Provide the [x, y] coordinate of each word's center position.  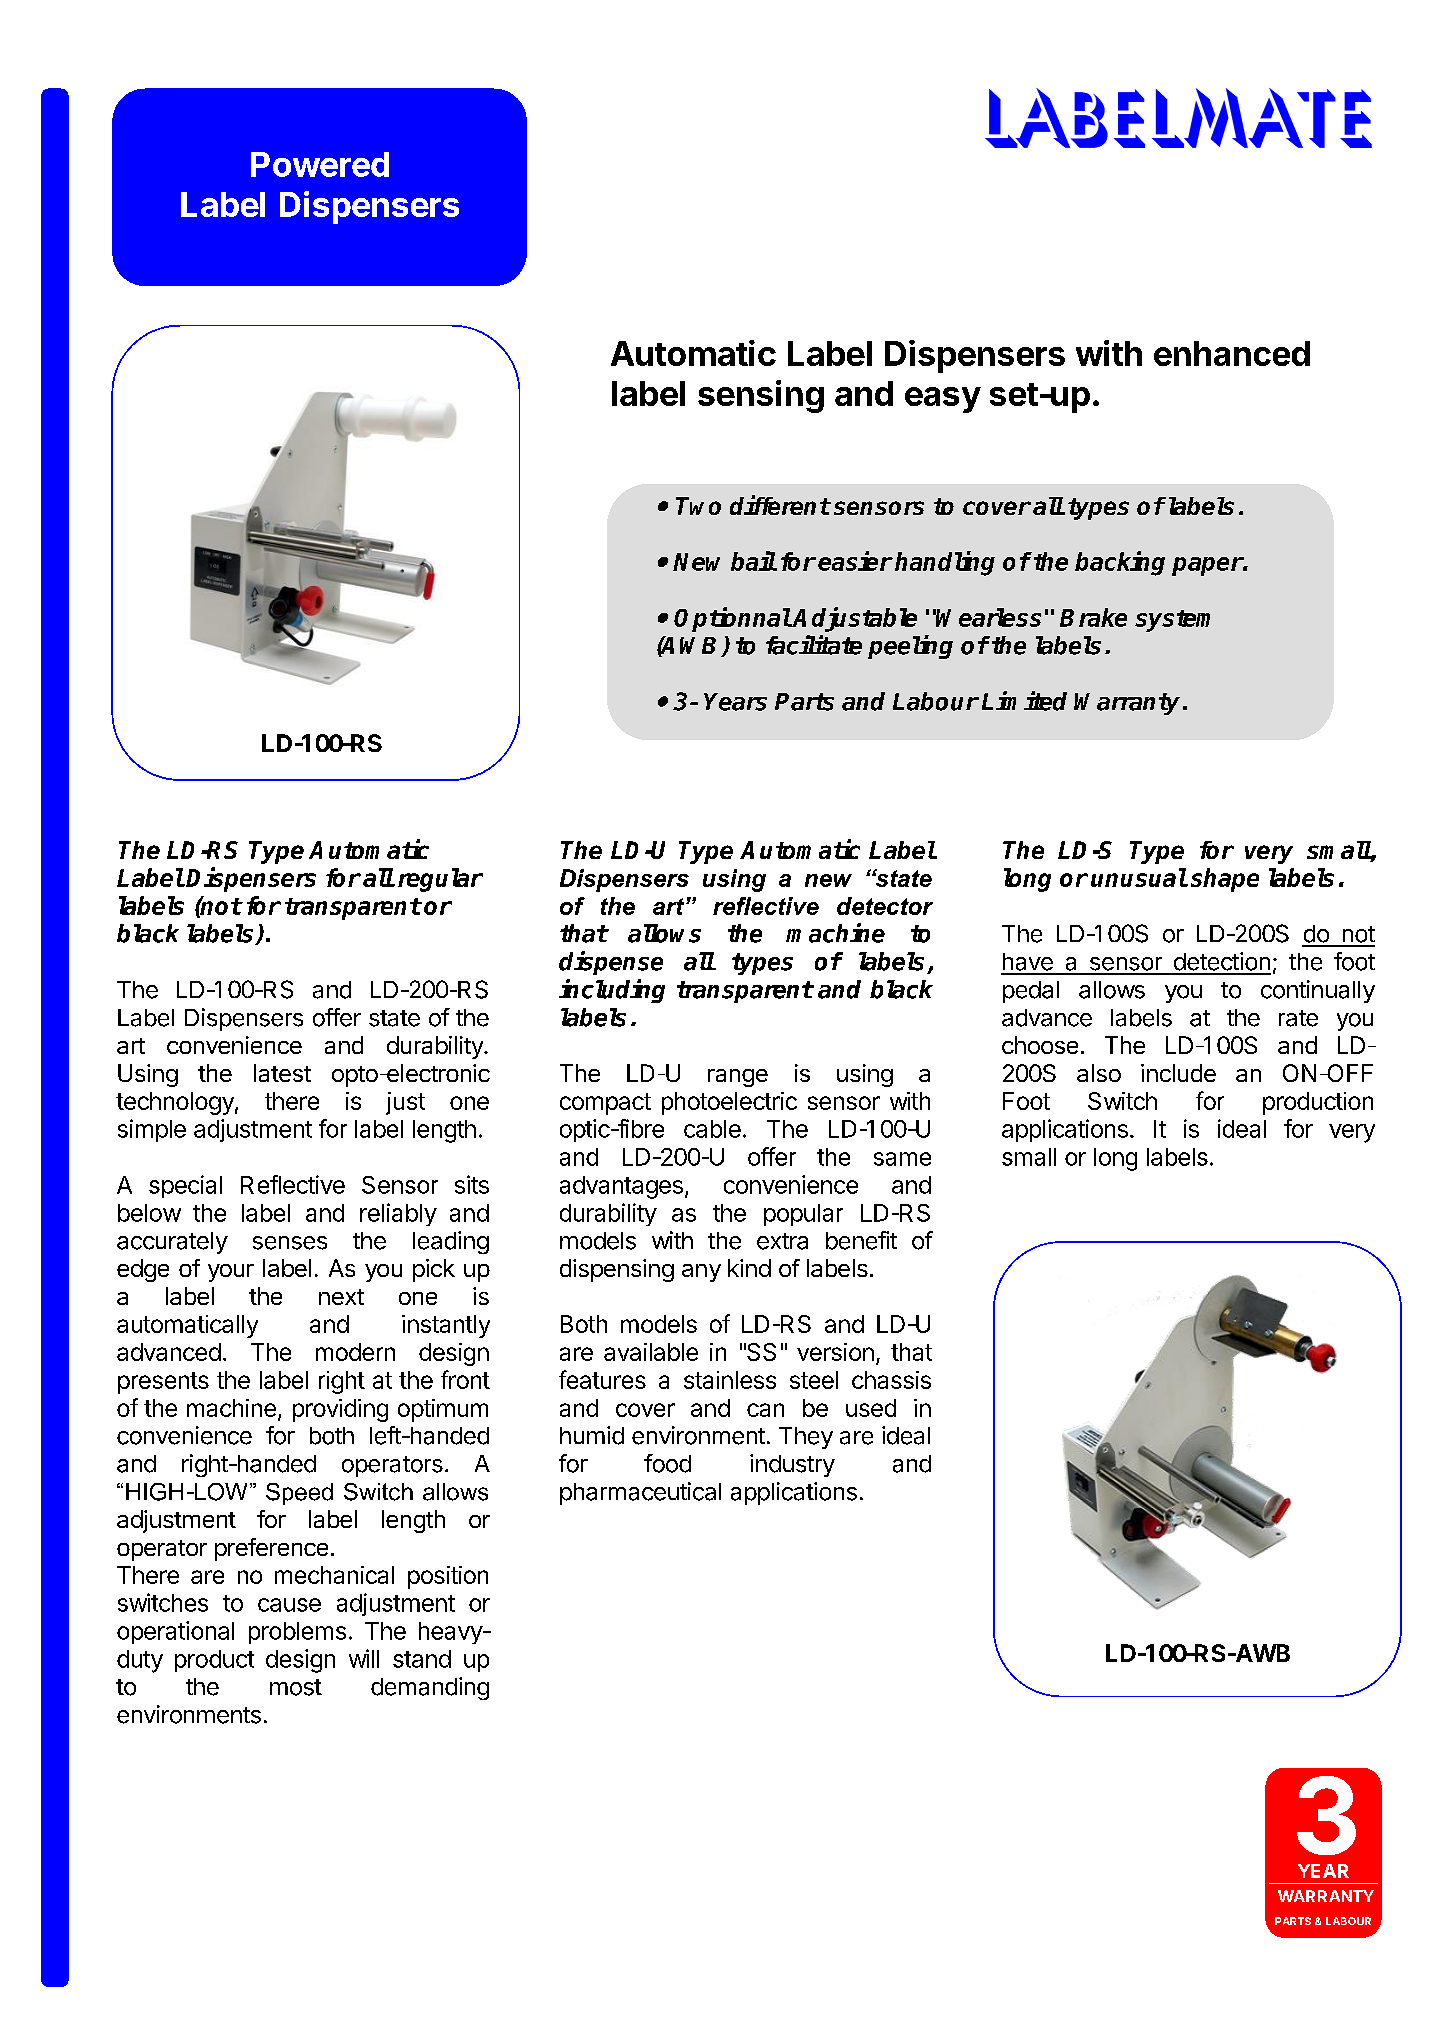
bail [753, 561]
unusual [1139, 877]
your [231, 1273]
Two [698, 506]
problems [297, 1633]
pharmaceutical [640, 1493]
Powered [320, 164]
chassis [891, 1380]
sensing [761, 396]
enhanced [1232, 353]
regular [440, 880]
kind [749, 1268]
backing [1120, 563]
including [612, 991]
